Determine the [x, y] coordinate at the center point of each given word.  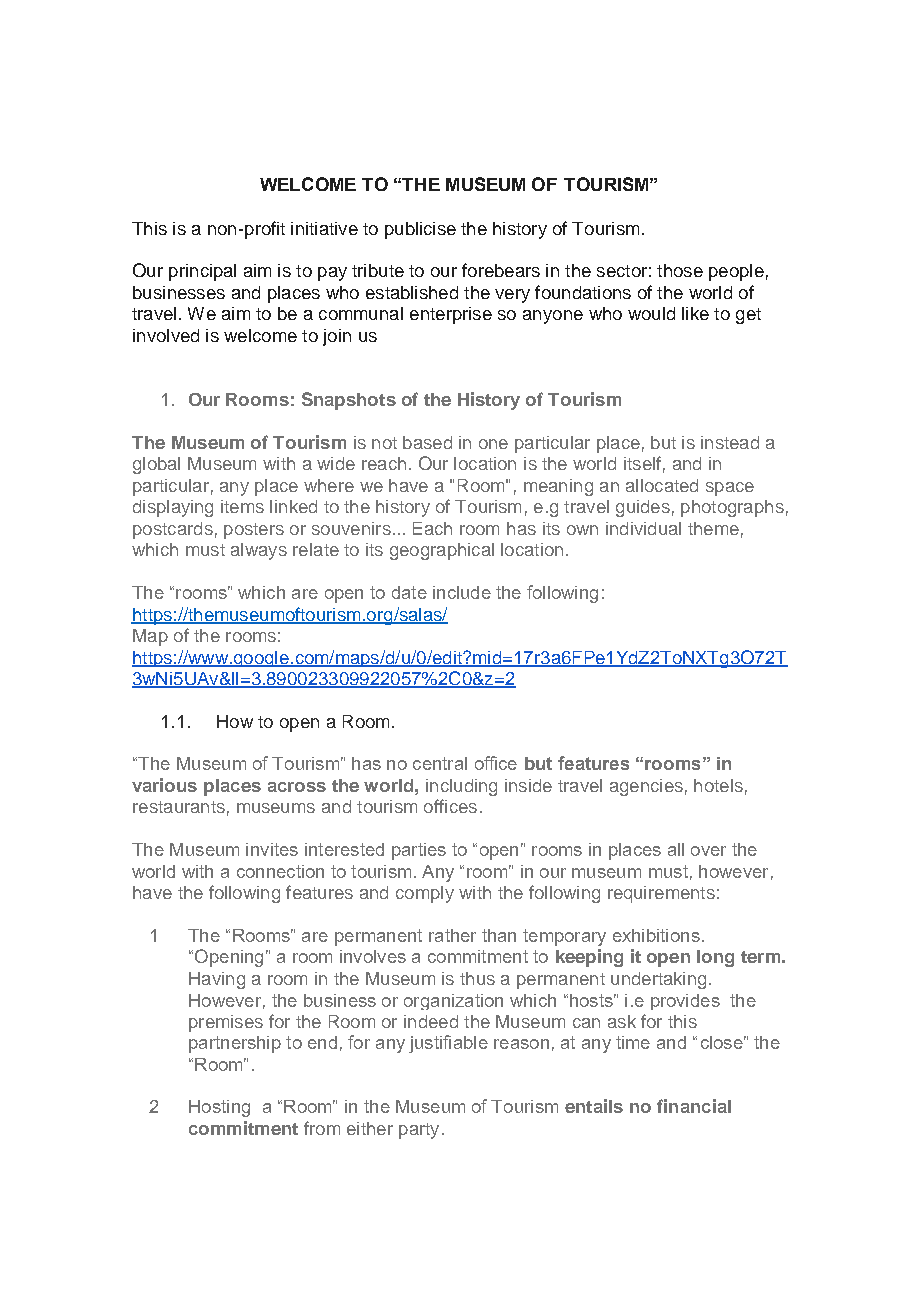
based [427, 442]
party [419, 1131]
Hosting [219, 1108]
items [242, 506]
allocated [662, 485]
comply [425, 894]
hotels [718, 785]
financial [694, 1106]
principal [202, 272]
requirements [661, 894]
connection [280, 871]
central [440, 763]
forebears [501, 270]
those [680, 270]
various [164, 785]
